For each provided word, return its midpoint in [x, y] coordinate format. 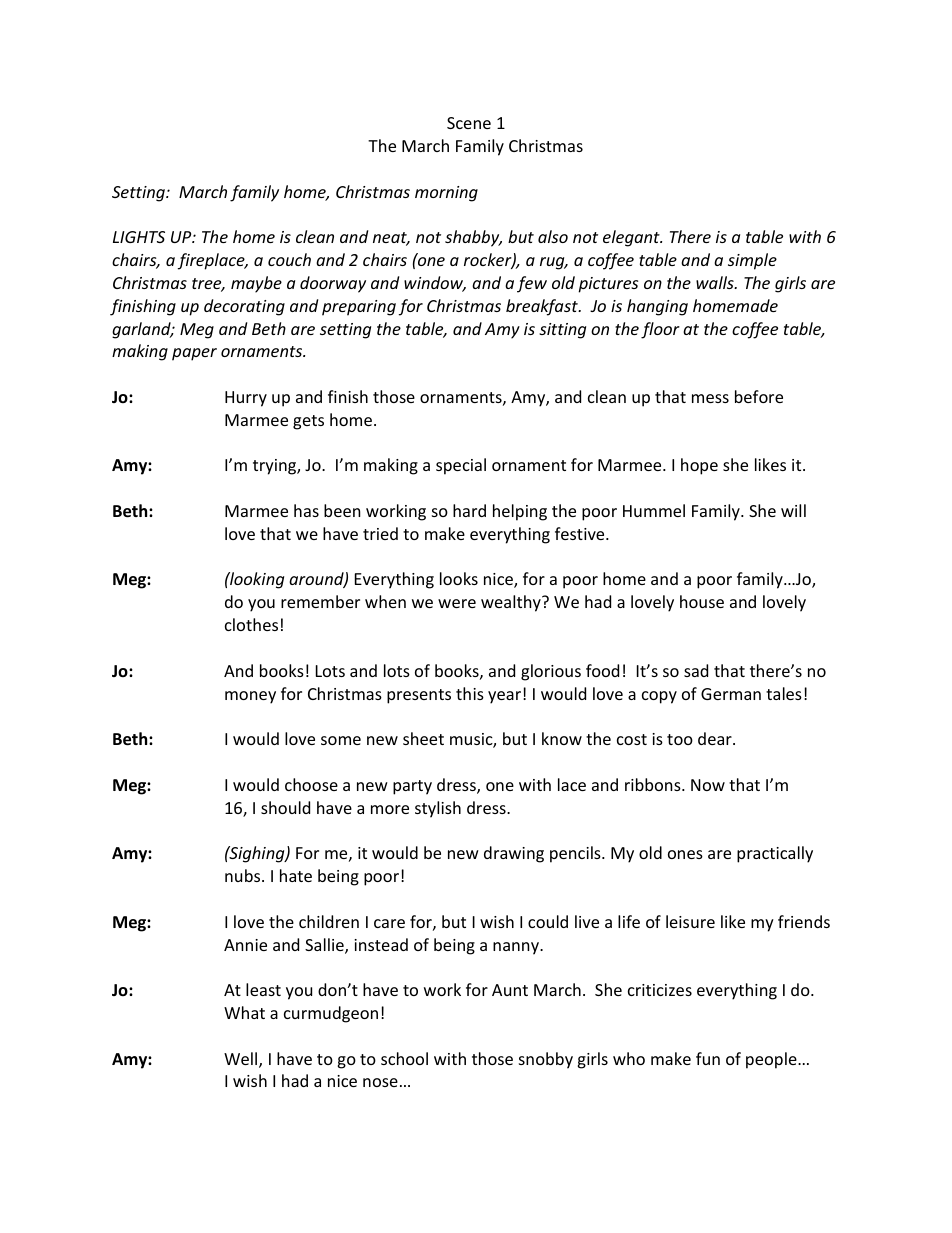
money [250, 697]
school [404, 1058]
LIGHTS [139, 237]
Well [242, 1060]
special [461, 466]
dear [716, 738]
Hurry [246, 399]
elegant [632, 238]
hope [699, 466]
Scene [469, 123]
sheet [423, 738]
